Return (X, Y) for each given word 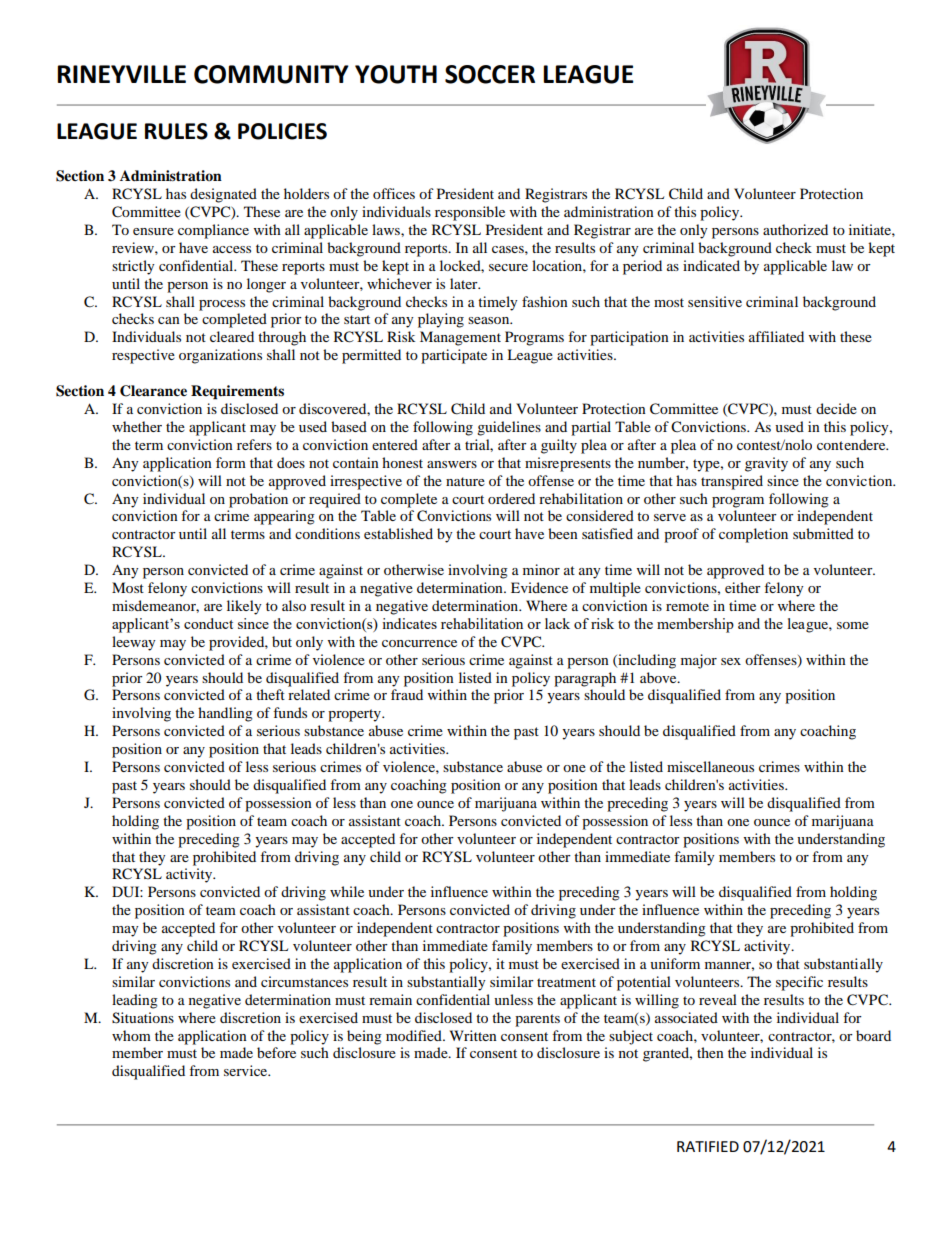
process (222, 305)
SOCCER (490, 74)
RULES (176, 131)
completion (753, 535)
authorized (795, 229)
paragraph (585, 679)
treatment (566, 982)
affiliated (776, 336)
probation (258, 500)
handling (225, 714)
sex (731, 661)
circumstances (304, 981)
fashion (545, 301)
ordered (511, 498)
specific (799, 983)
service (247, 1070)
